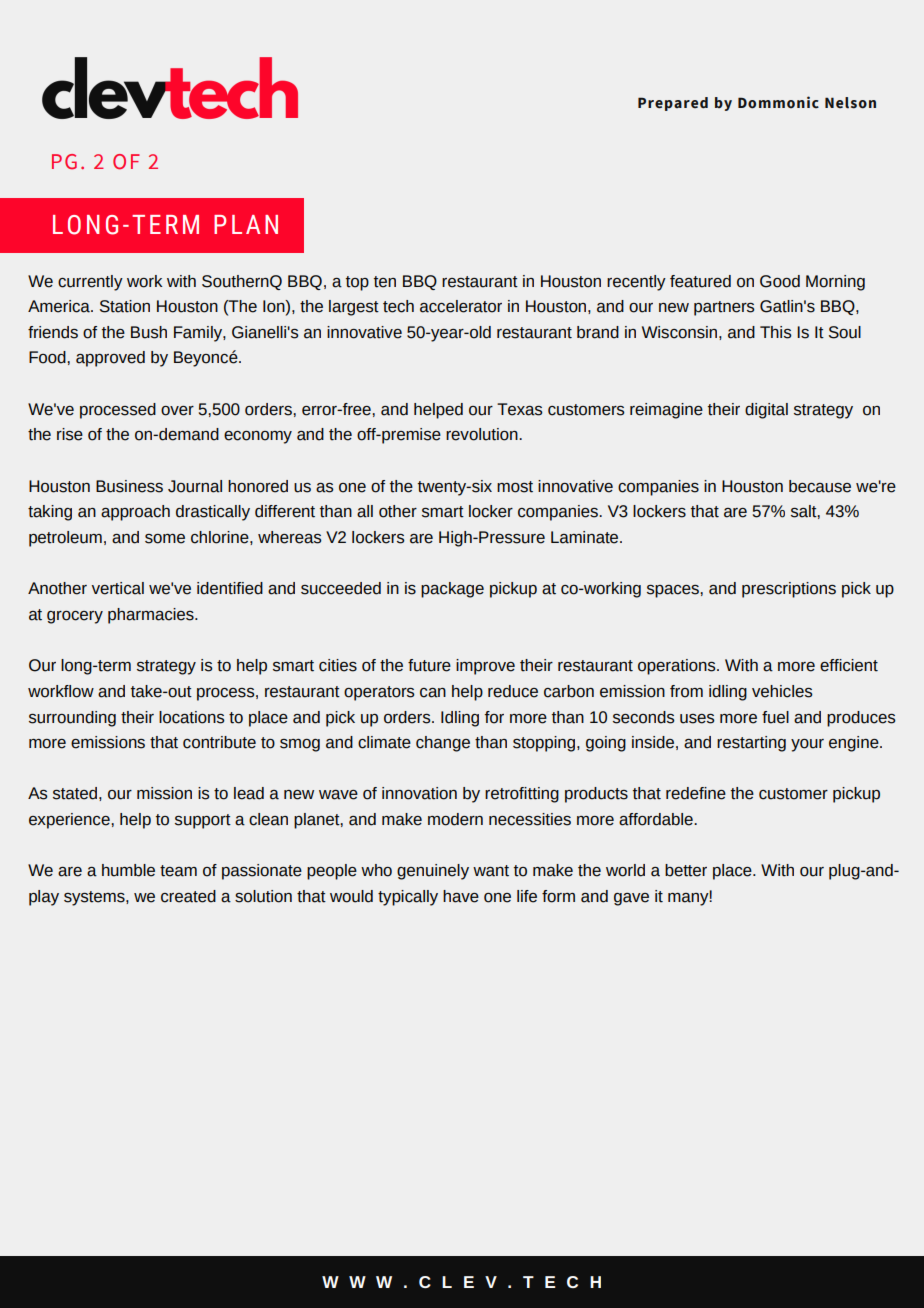 The height and width of the image is (1308, 924). What do you see at coordinates (515, 487) in the image?
I see `most` at bounding box center [515, 487].
